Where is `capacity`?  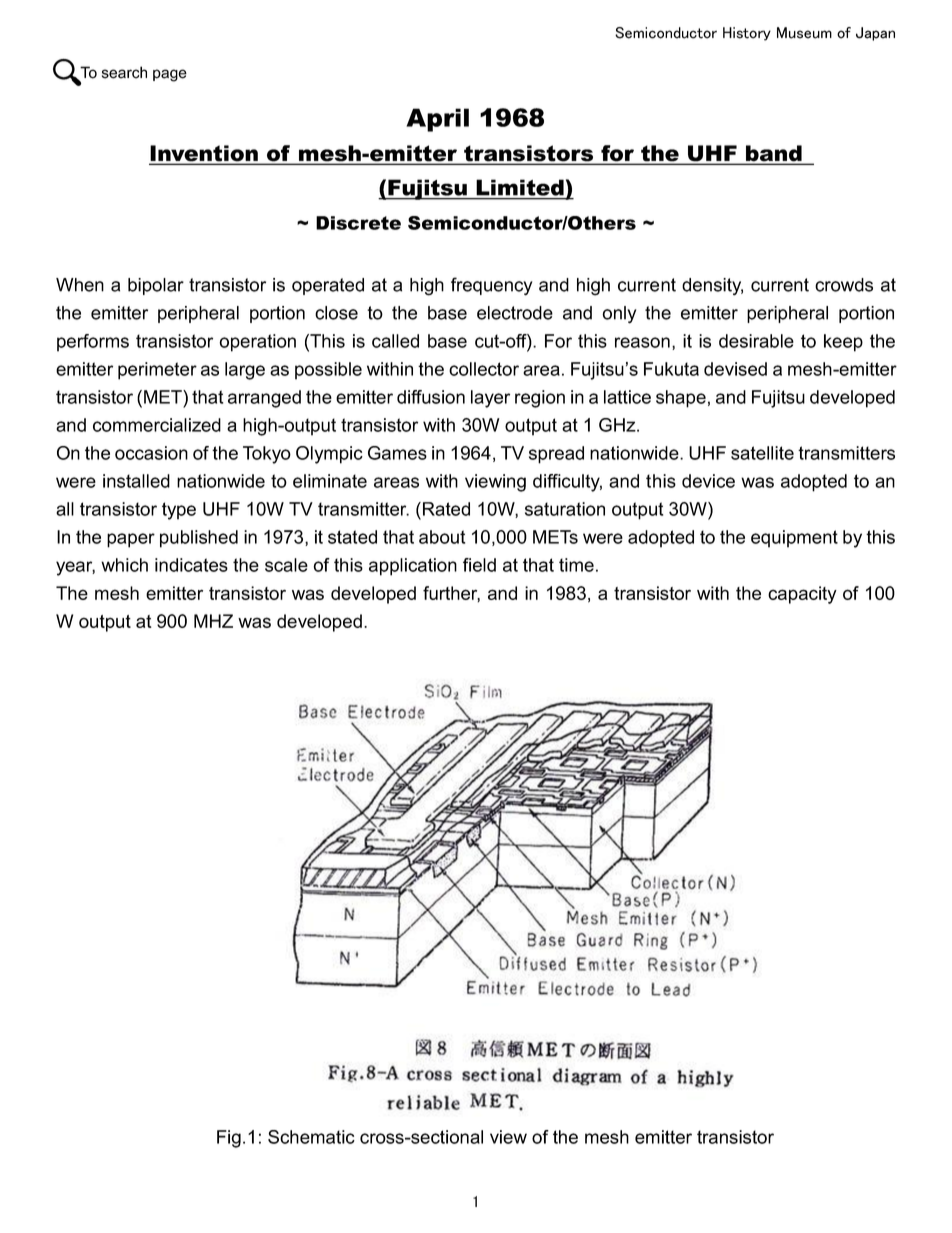
capacity is located at coordinates (802, 595).
